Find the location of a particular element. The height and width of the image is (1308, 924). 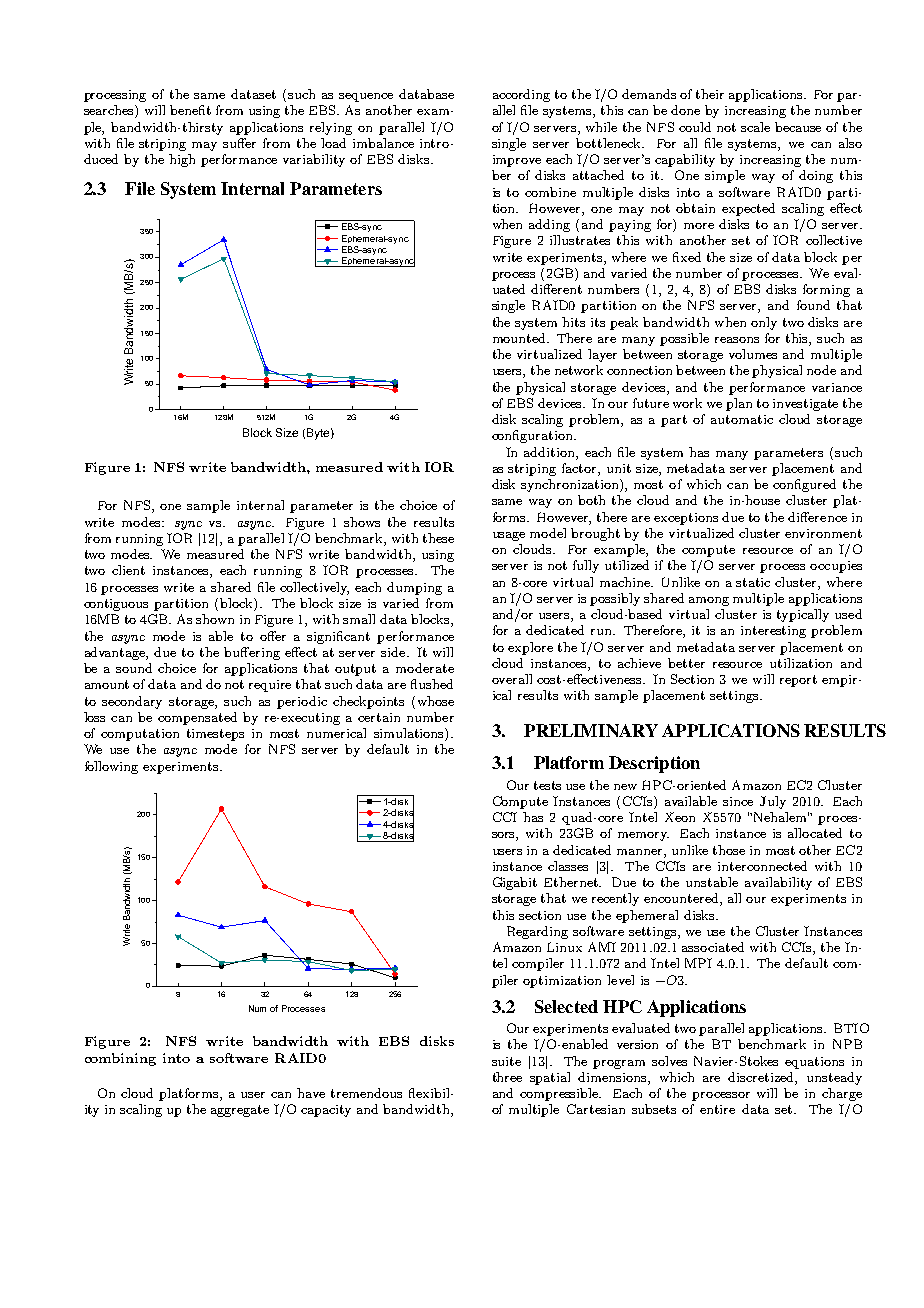

shows is located at coordinates (362, 522).
